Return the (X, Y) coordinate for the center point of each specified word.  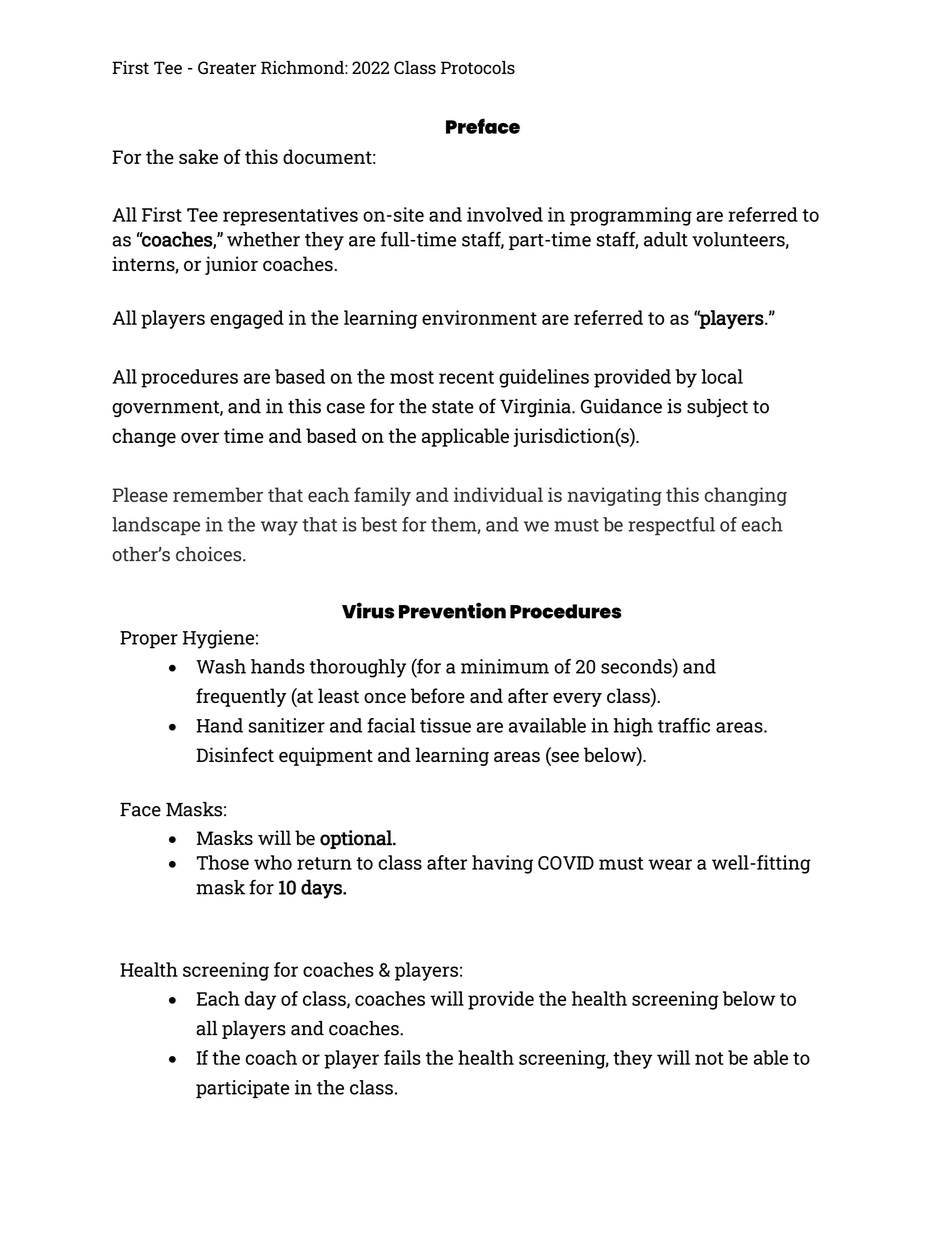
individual (498, 494)
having (502, 864)
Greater (227, 67)
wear (670, 864)
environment (479, 317)
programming (631, 216)
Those (223, 862)
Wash (221, 666)
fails (402, 1057)
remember (218, 494)
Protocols (478, 67)
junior (231, 265)
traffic (684, 725)
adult (666, 239)
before (437, 695)
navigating (615, 496)
